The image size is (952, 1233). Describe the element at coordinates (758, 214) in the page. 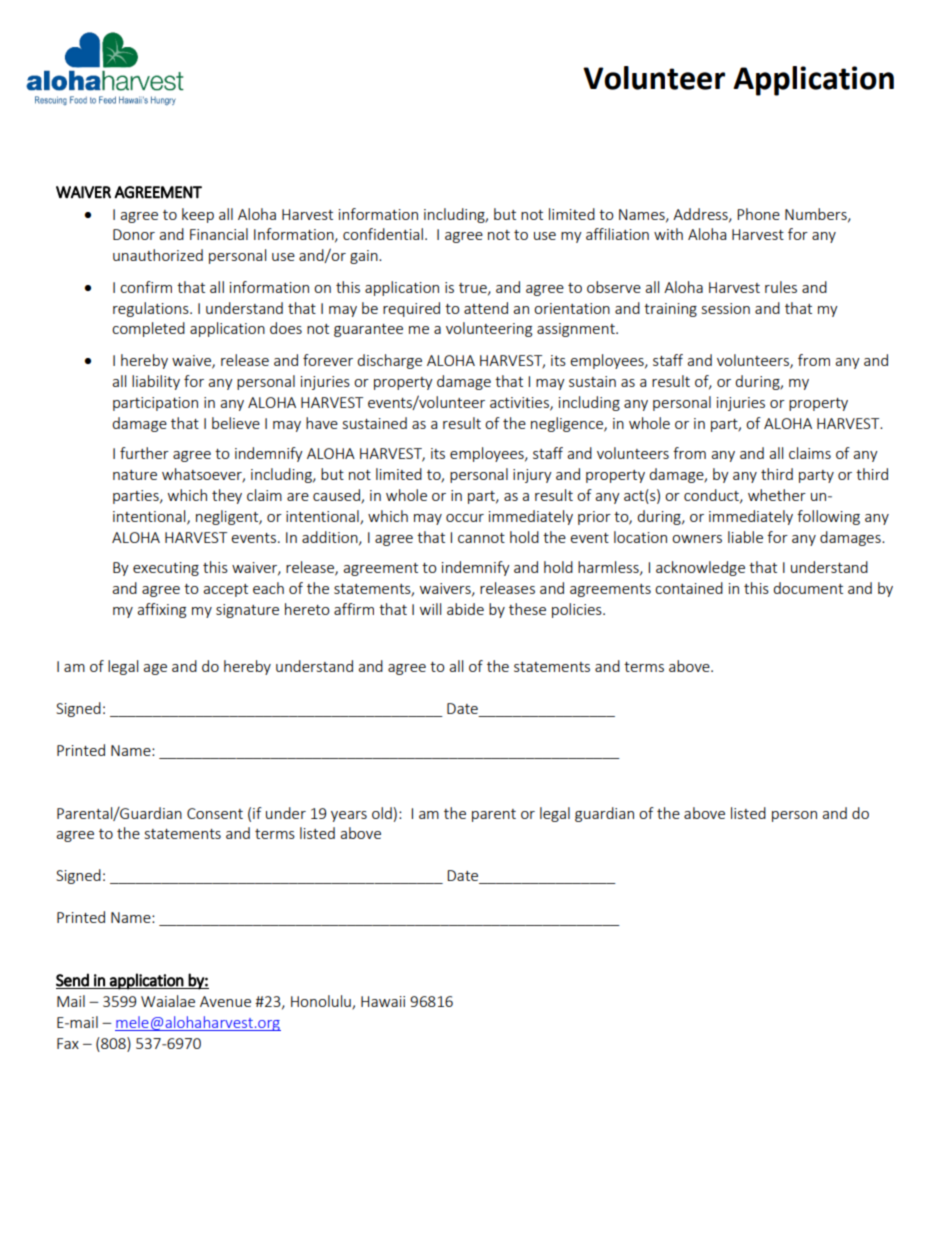

I see `Phone` at that location.
